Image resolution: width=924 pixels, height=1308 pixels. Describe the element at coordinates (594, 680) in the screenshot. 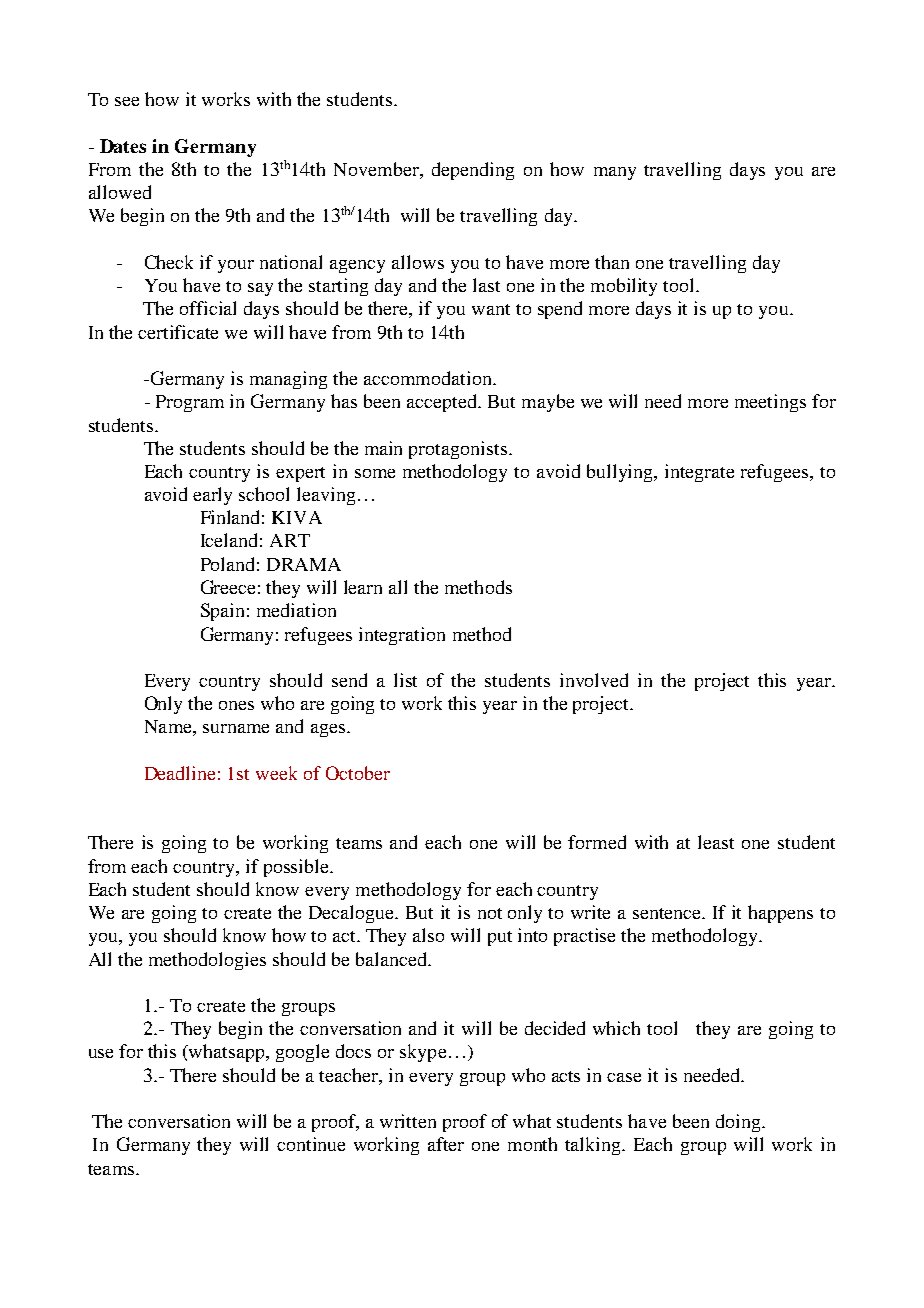

I see `involved` at that location.
